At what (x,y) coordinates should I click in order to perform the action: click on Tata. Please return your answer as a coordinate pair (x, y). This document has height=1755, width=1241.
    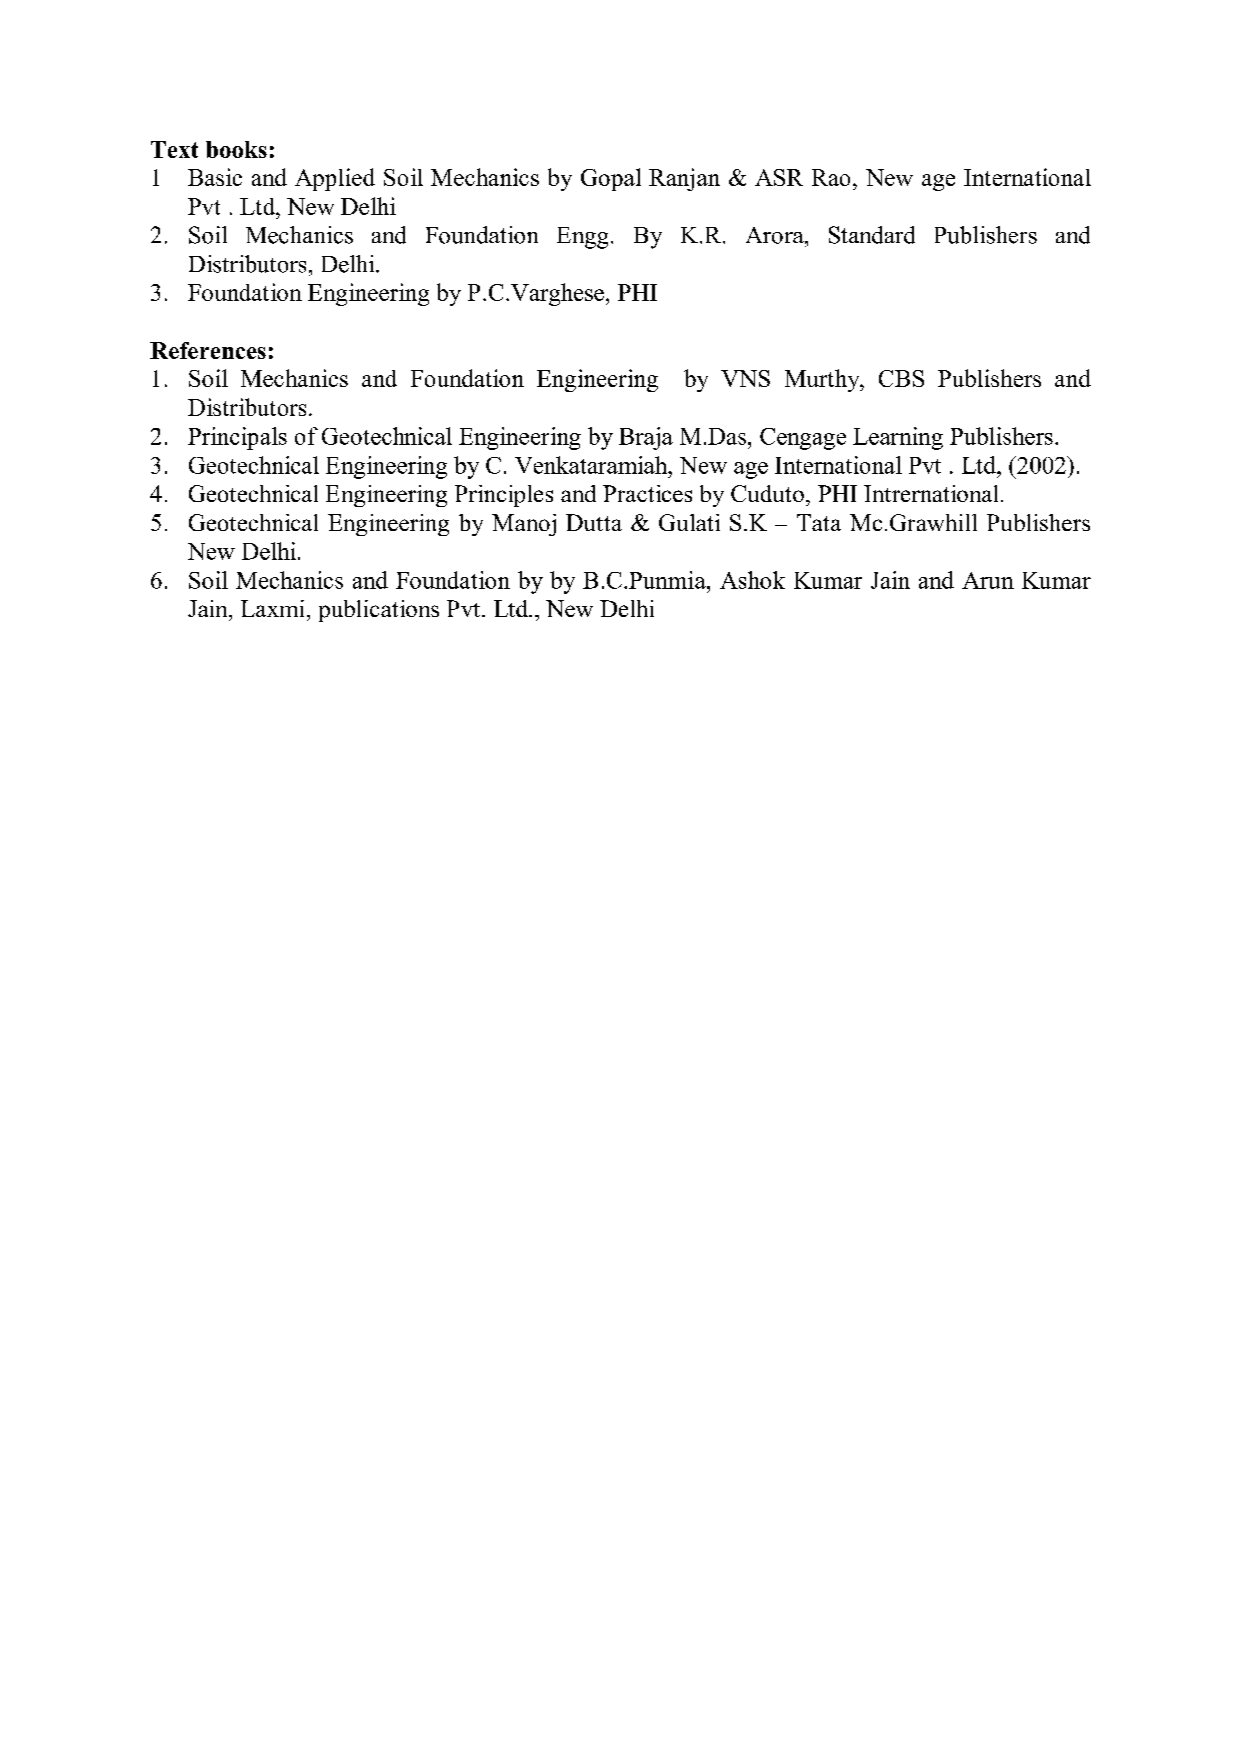
    Looking at the image, I should click on (819, 522).
